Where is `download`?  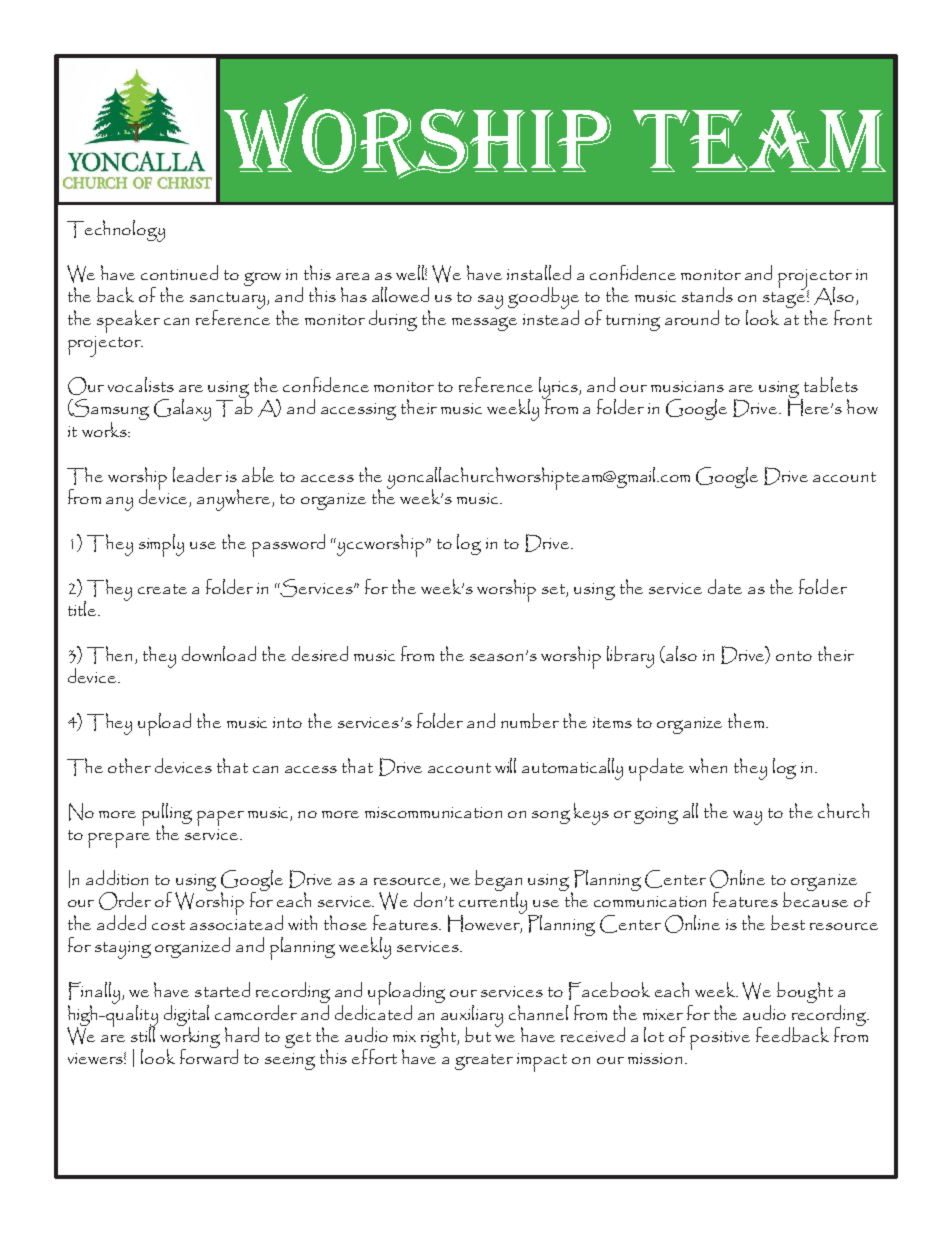
download is located at coordinates (219, 653).
